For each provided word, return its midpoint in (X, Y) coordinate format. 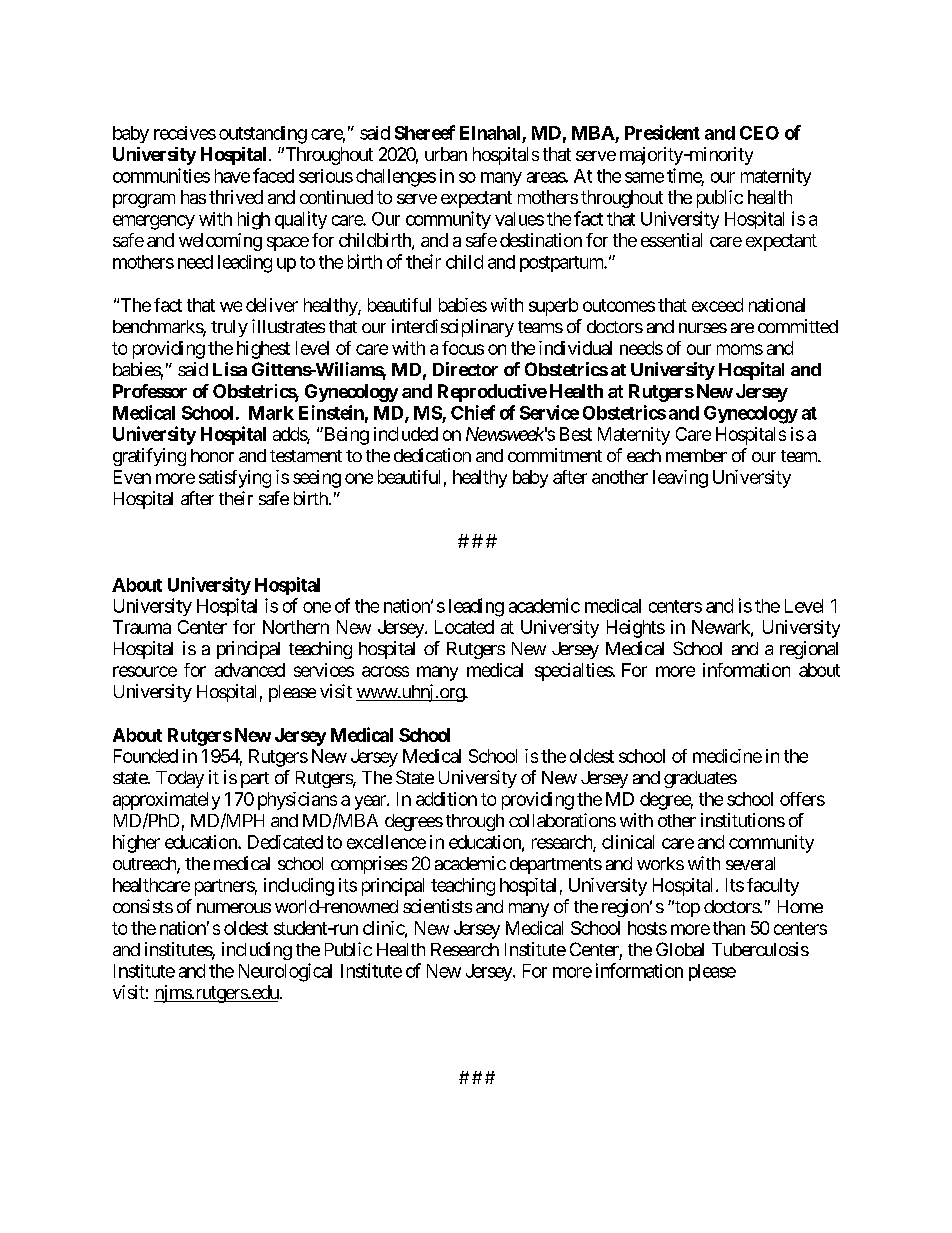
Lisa (230, 369)
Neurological (285, 972)
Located (464, 627)
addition (446, 799)
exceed (717, 305)
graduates (700, 779)
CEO (759, 133)
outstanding (263, 135)
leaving (680, 479)
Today (180, 779)
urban (446, 154)
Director (465, 369)
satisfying (235, 479)
